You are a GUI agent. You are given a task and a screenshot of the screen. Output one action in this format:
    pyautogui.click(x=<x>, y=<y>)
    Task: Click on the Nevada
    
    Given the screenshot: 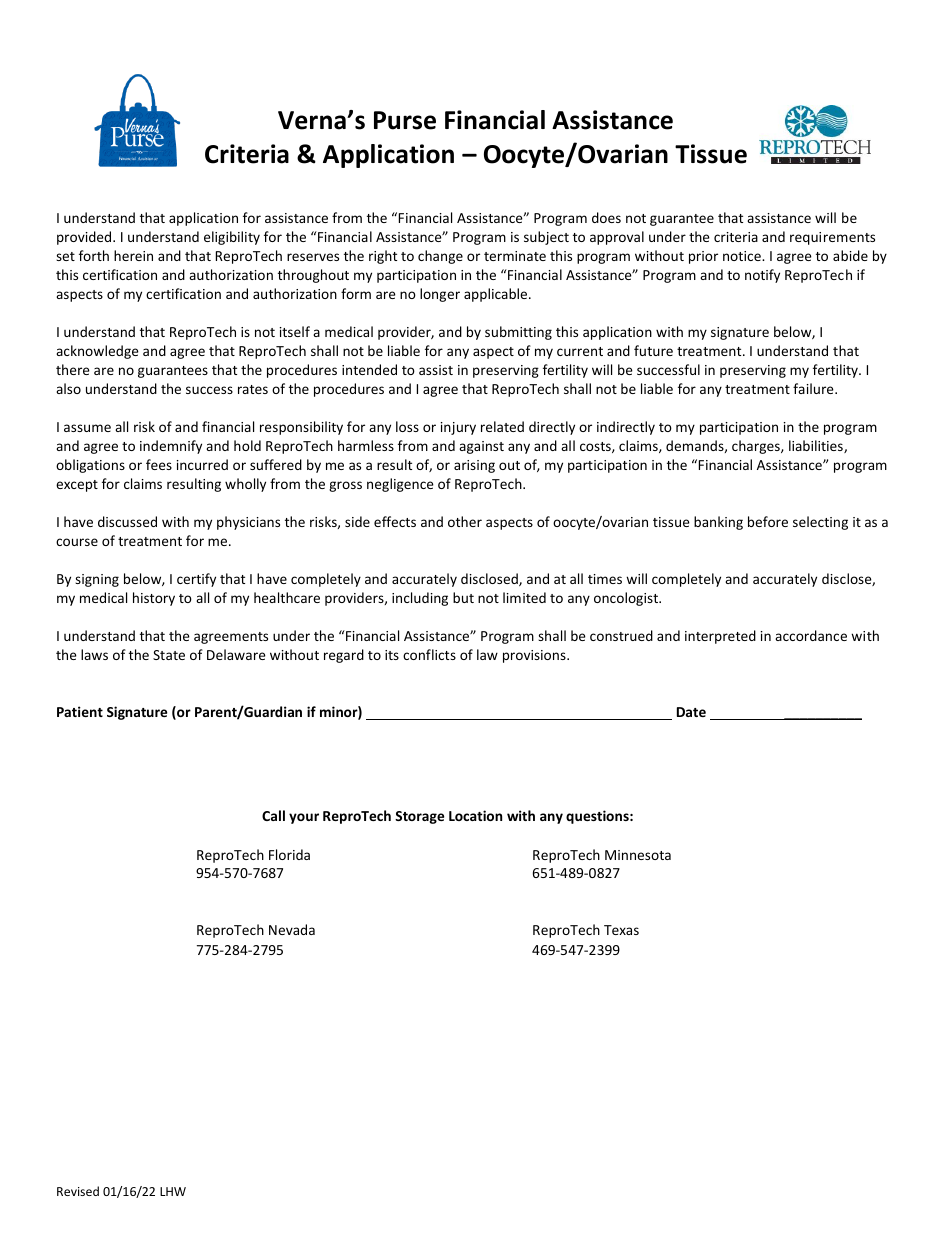 What is the action you would take?
    pyautogui.click(x=292, y=929)
